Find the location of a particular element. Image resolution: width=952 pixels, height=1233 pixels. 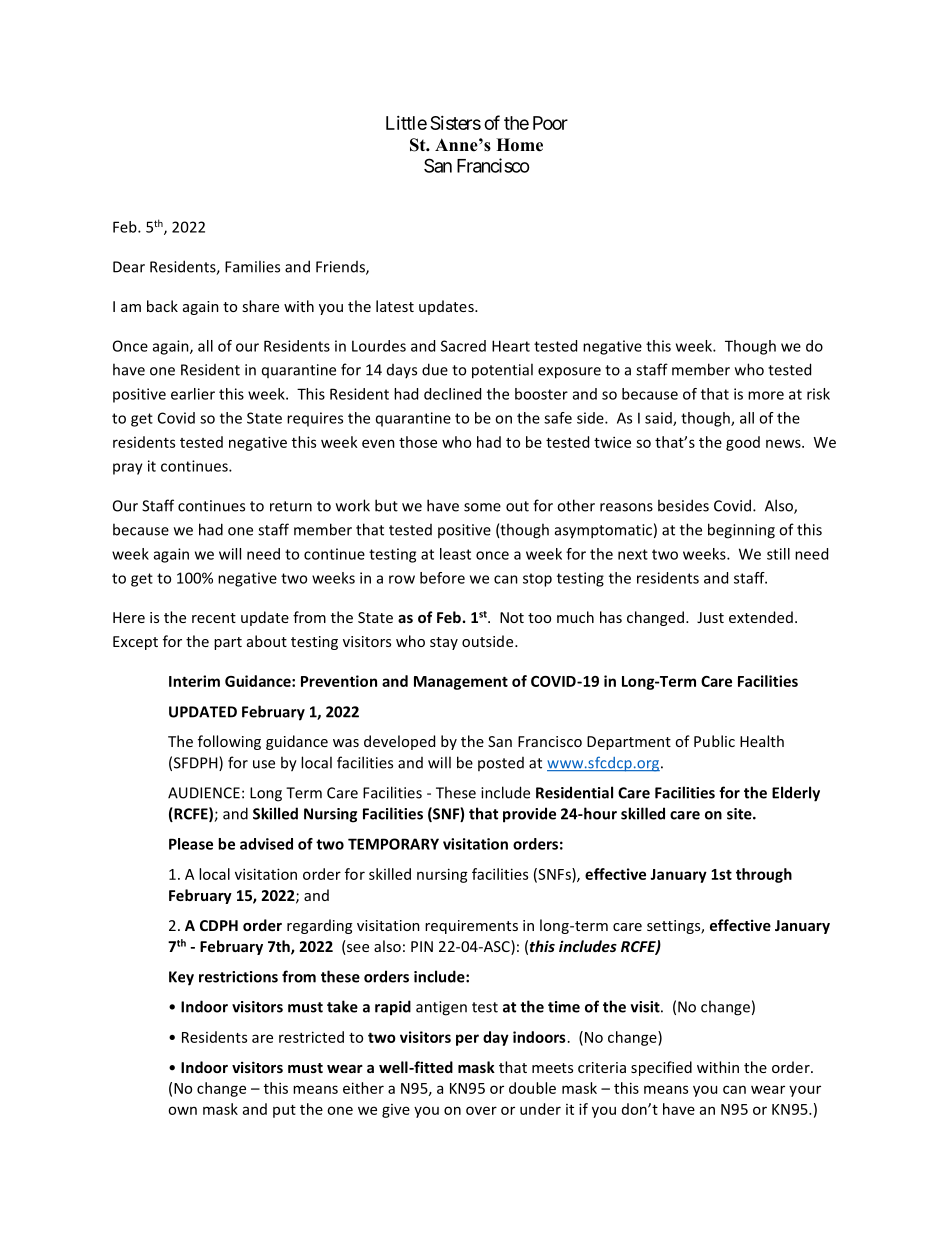

Not is located at coordinates (512, 617).
